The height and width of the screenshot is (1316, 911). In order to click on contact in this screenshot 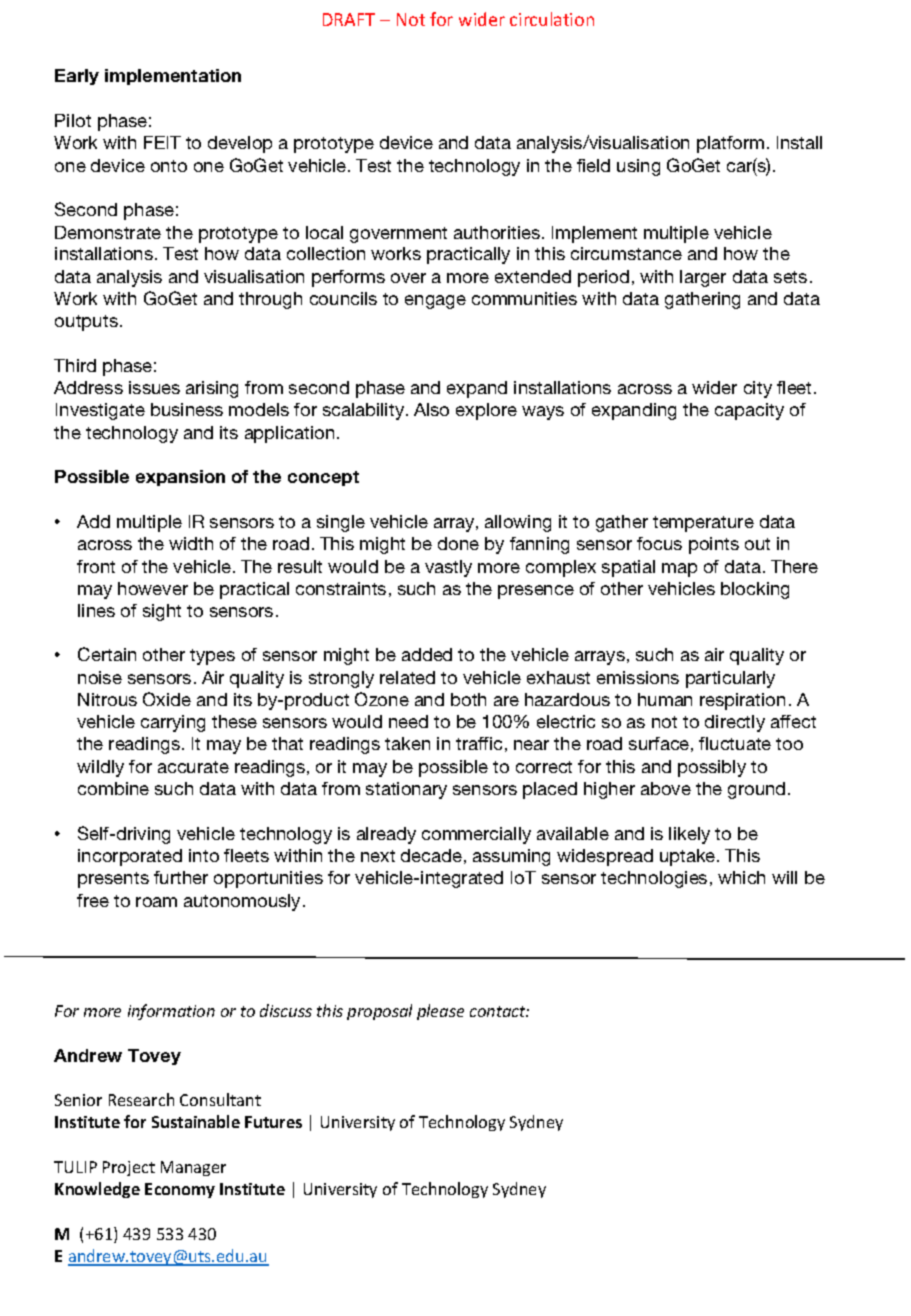, I will do `click(499, 1011)`.
